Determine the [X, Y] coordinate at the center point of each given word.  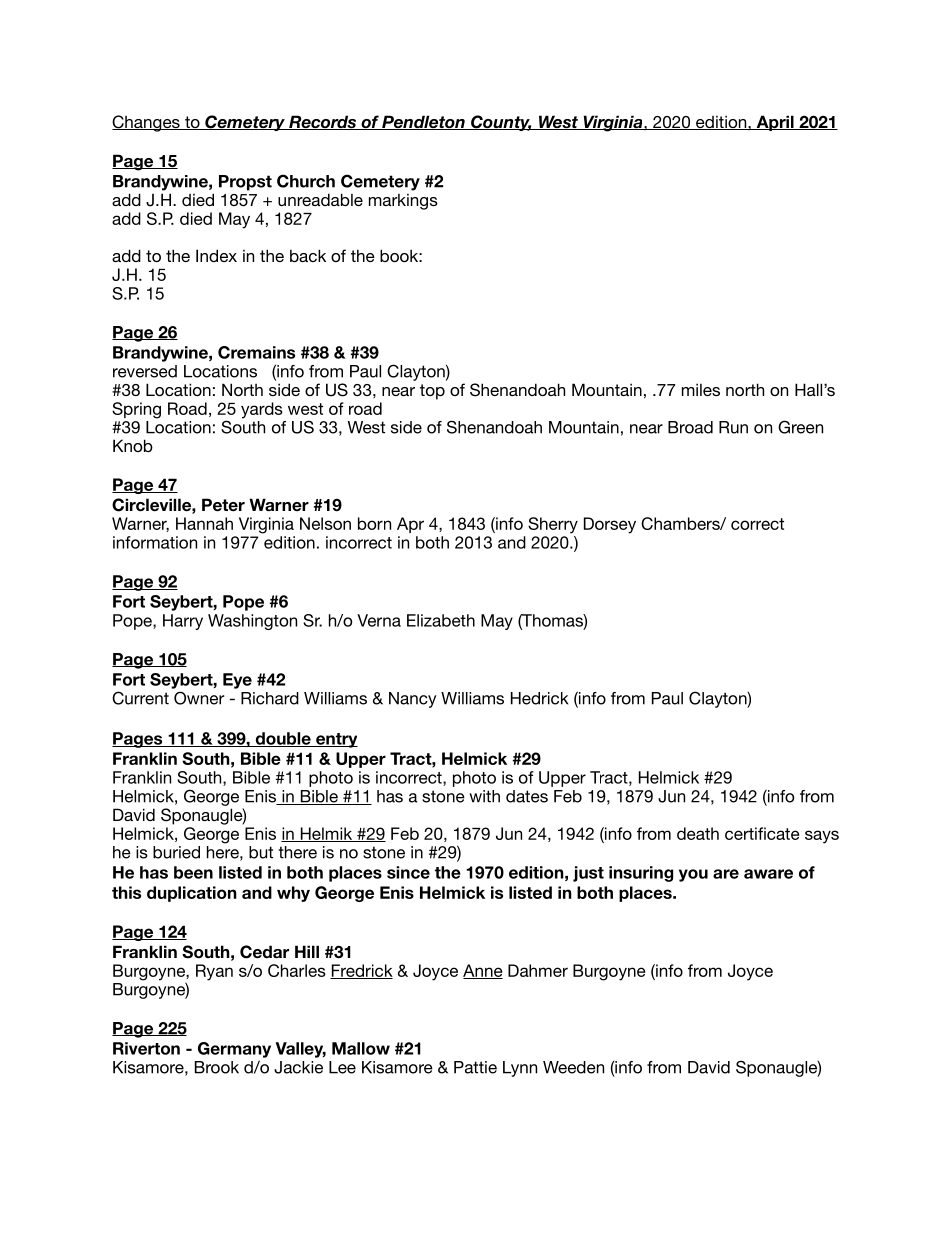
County [500, 123]
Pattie [475, 1067]
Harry [183, 622]
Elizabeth [441, 620]
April [775, 123]
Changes [147, 123]
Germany [234, 1050]
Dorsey [610, 525]
